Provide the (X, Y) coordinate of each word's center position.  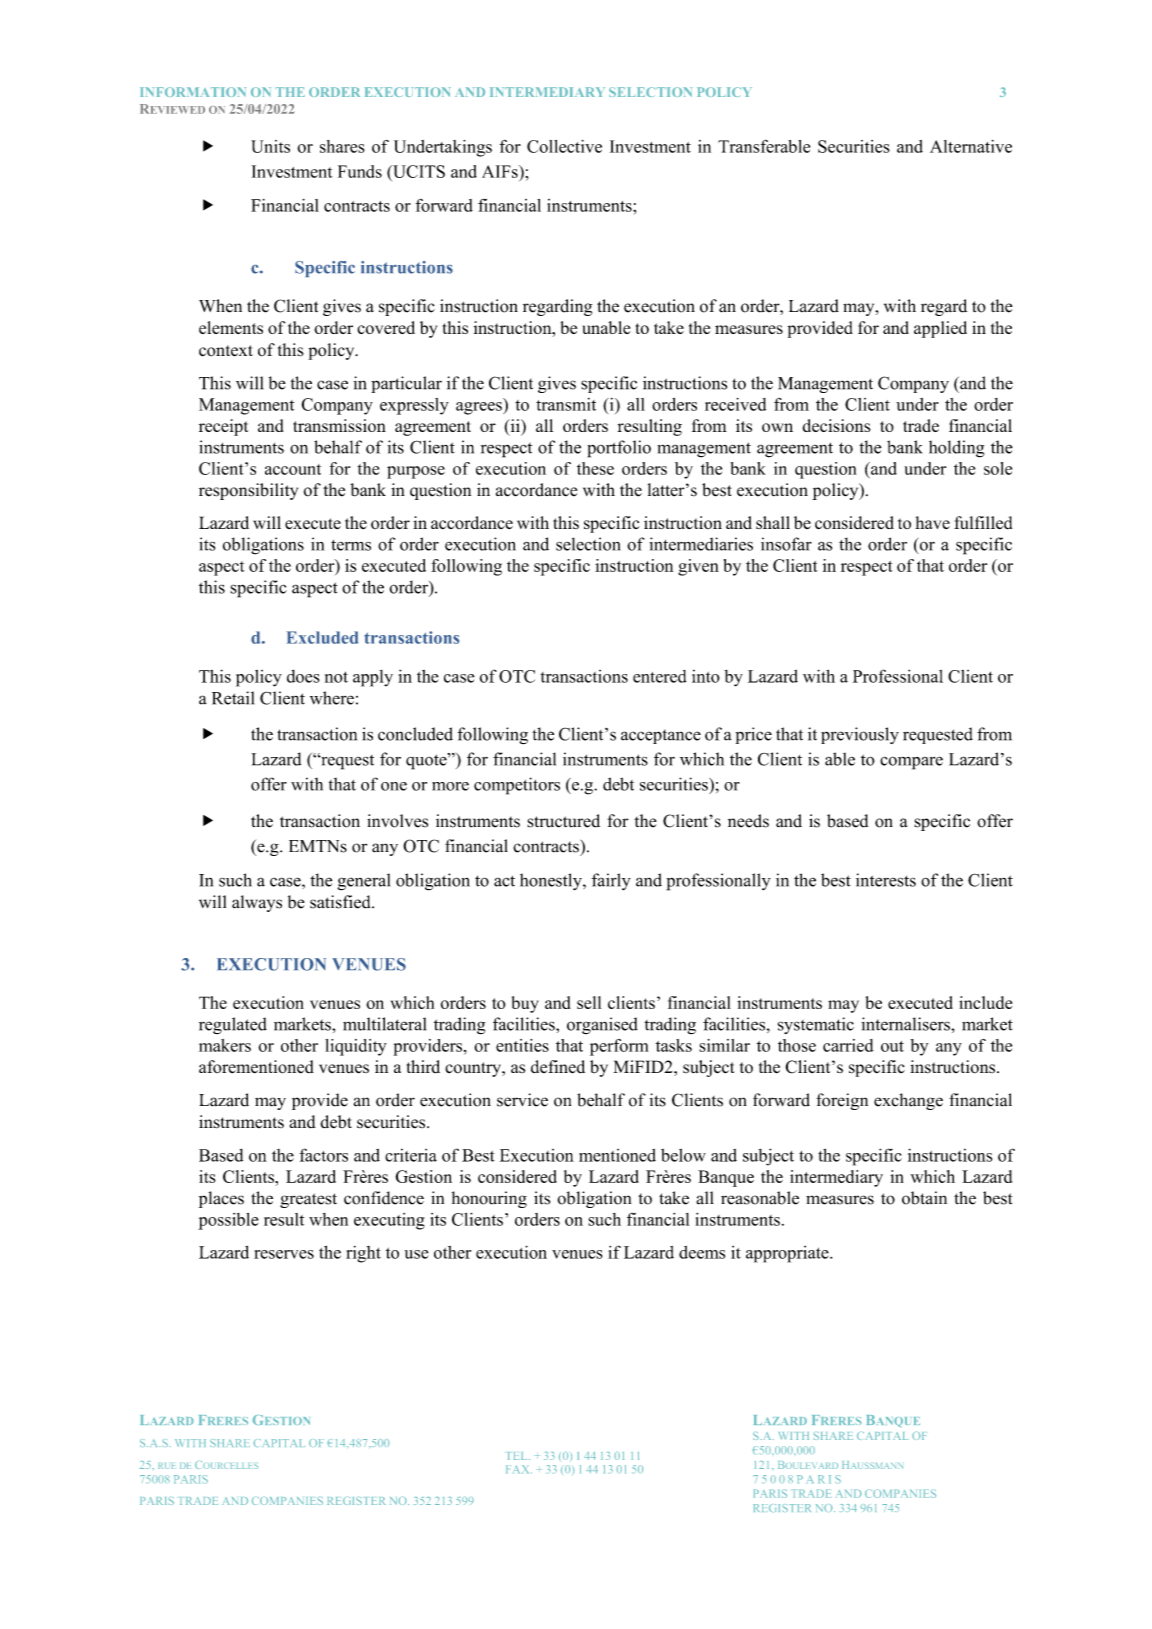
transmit (566, 404)
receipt (224, 427)
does (303, 676)
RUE (167, 1466)
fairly (611, 881)
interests (886, 880)
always (257, 903)
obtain (924, 1198)
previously (860, 735)
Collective (564, 146)
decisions (836, 425)
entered (660, 676)
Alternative (971, 146)
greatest (308, 1200)
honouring (489, 1199)
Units (270, 146)
